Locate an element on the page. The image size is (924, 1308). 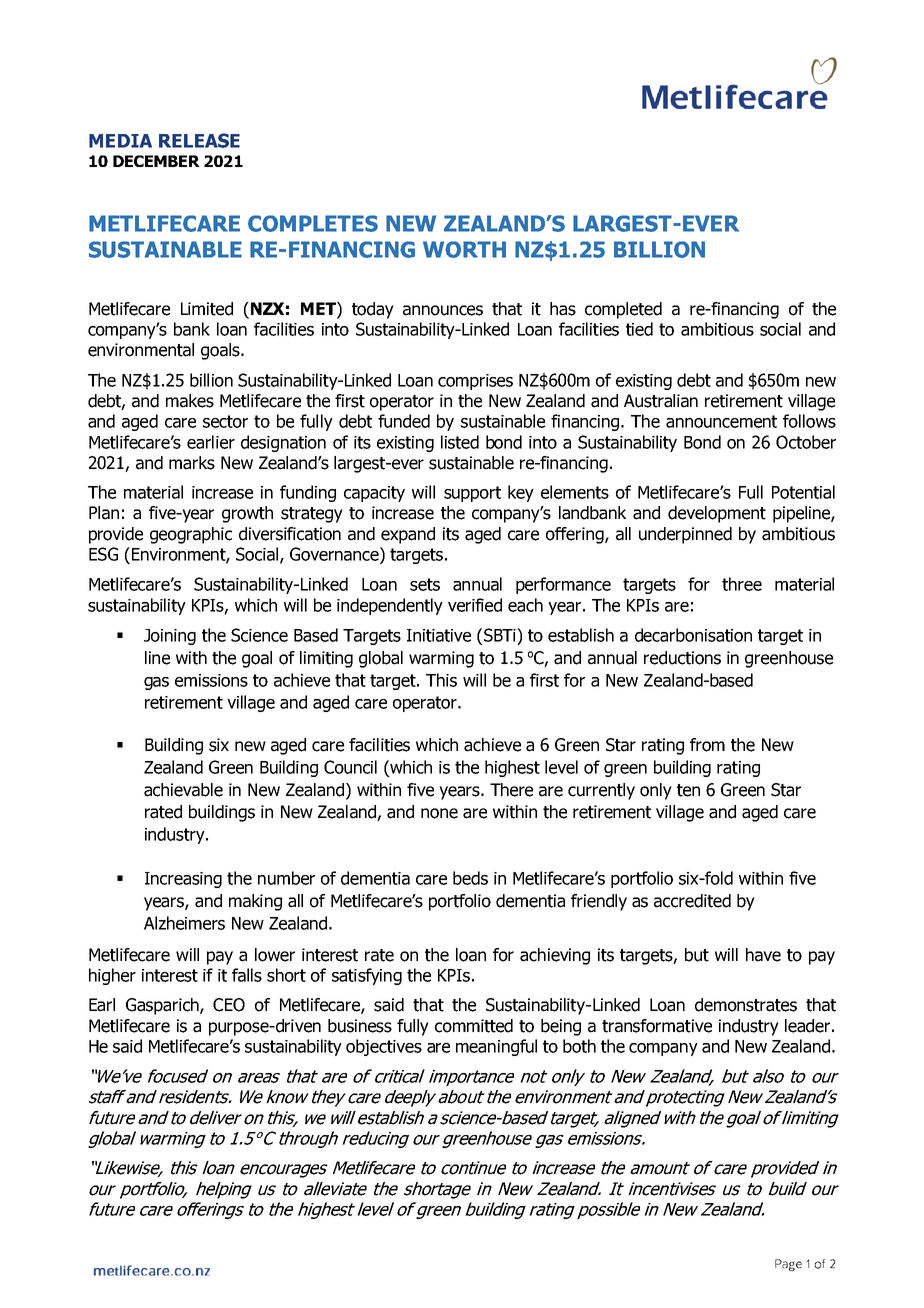
achievable is located at coordinates (183, 790).
